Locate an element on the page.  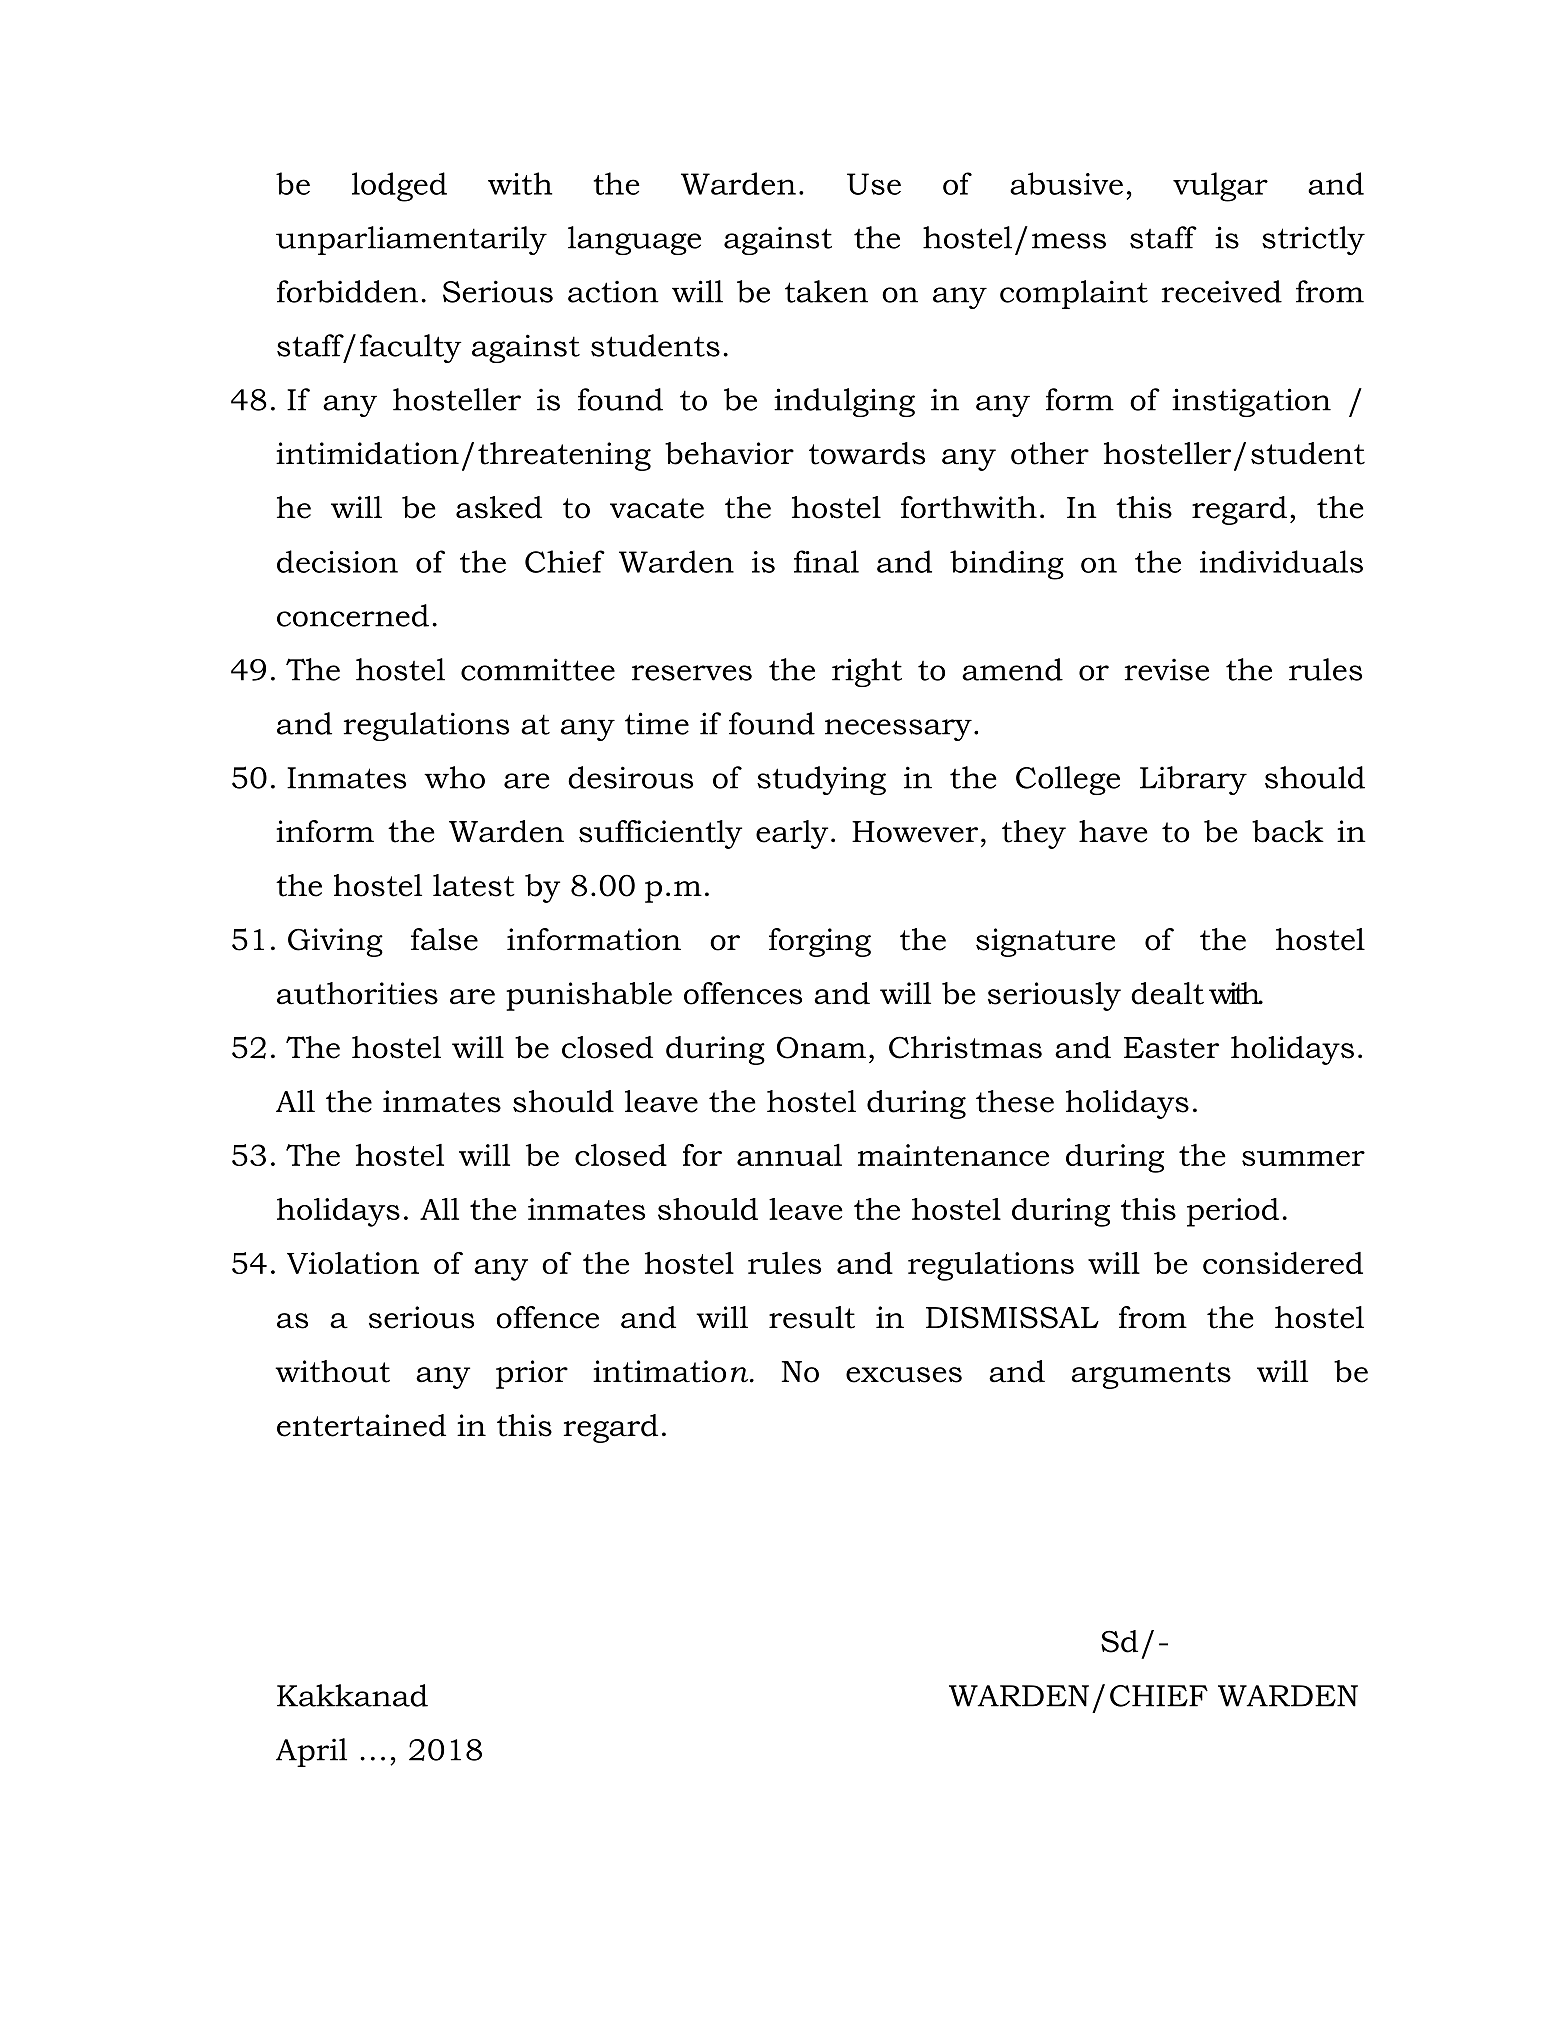
revise is located at coordinates (1167, 669).
